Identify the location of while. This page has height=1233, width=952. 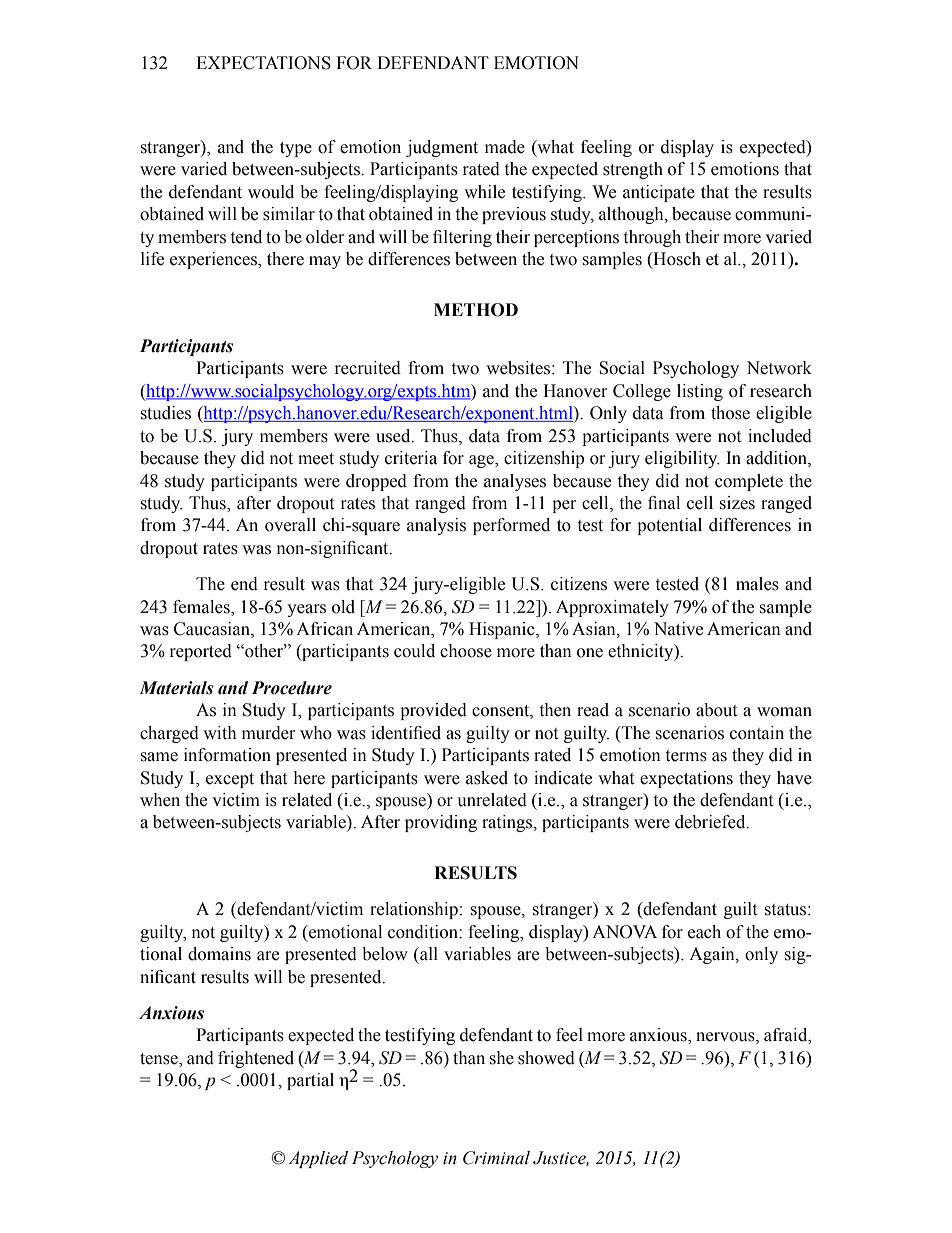
(484, 192).
